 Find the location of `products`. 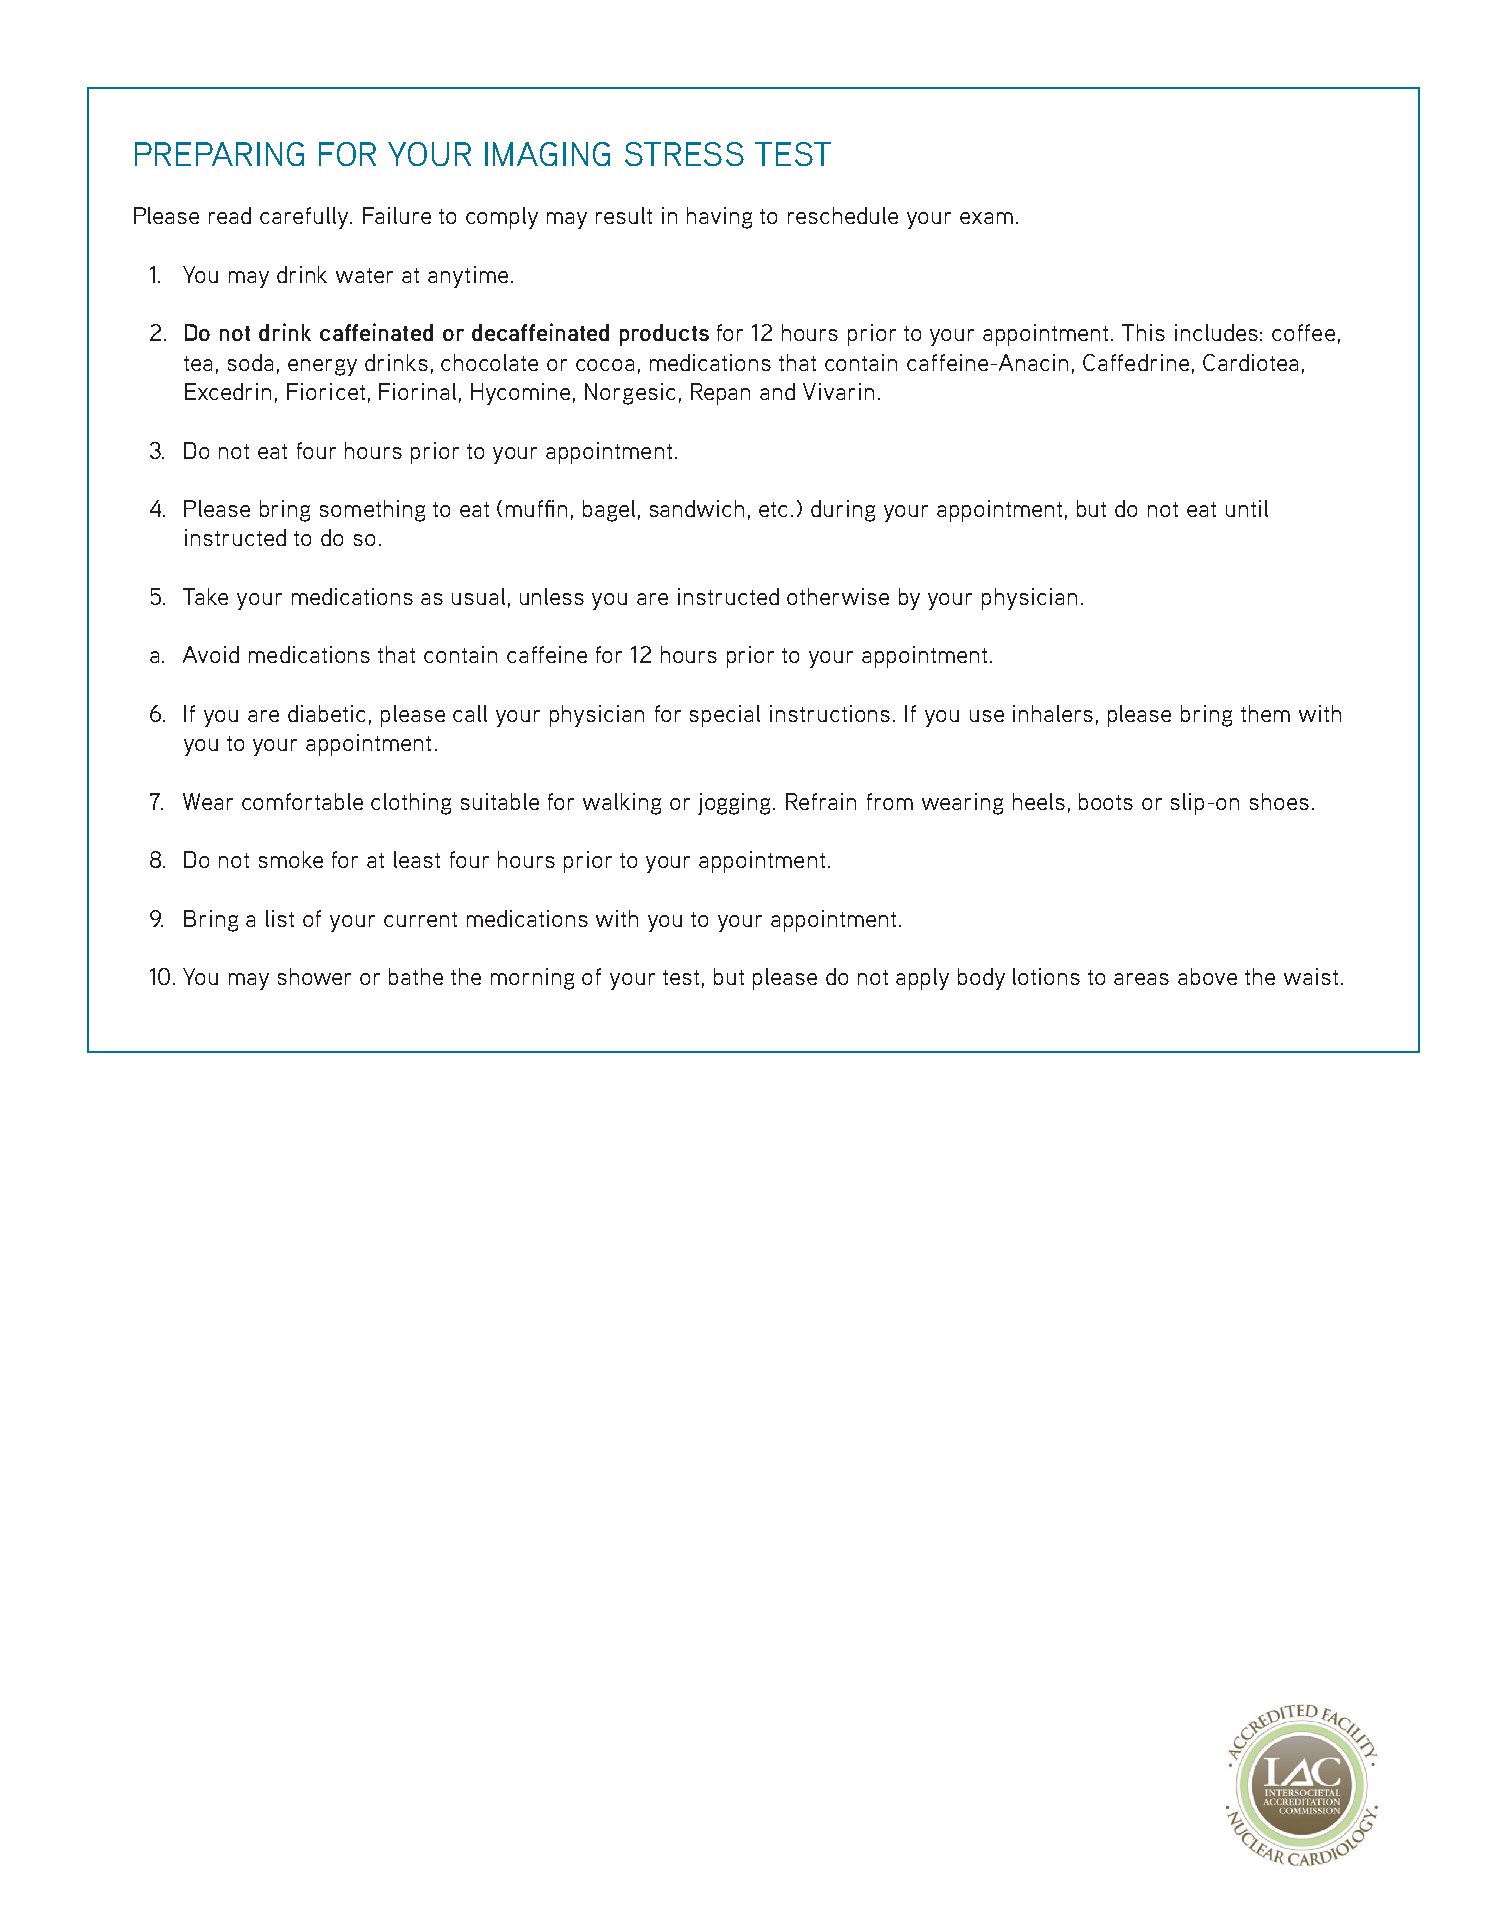

products is located at coordinates (664, 335).
